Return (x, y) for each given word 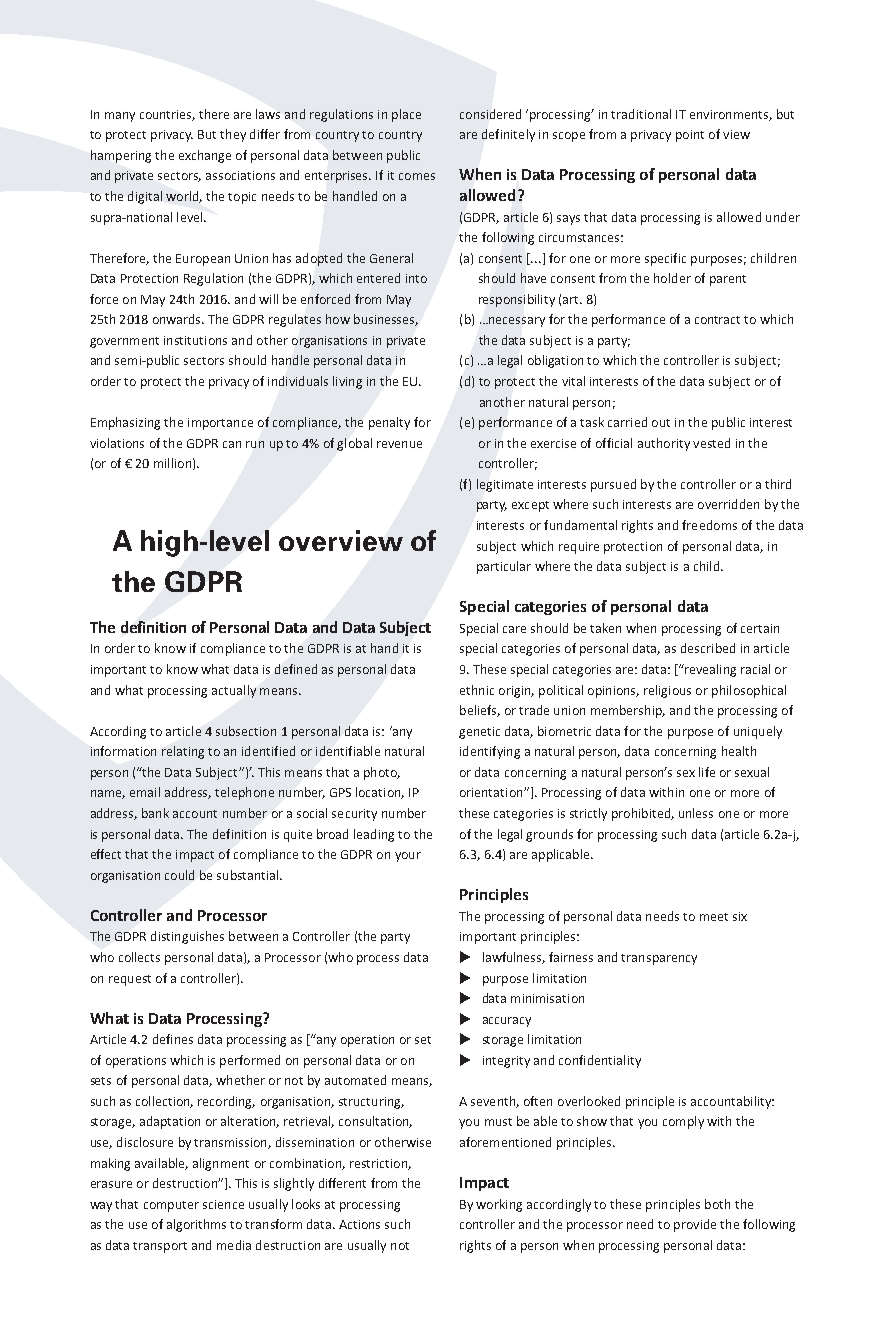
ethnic (477, 690)
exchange (205, 156)
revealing (709, 670)
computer (171, 1206)
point (690, 136)
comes (417, 176)
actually (234, 691)
